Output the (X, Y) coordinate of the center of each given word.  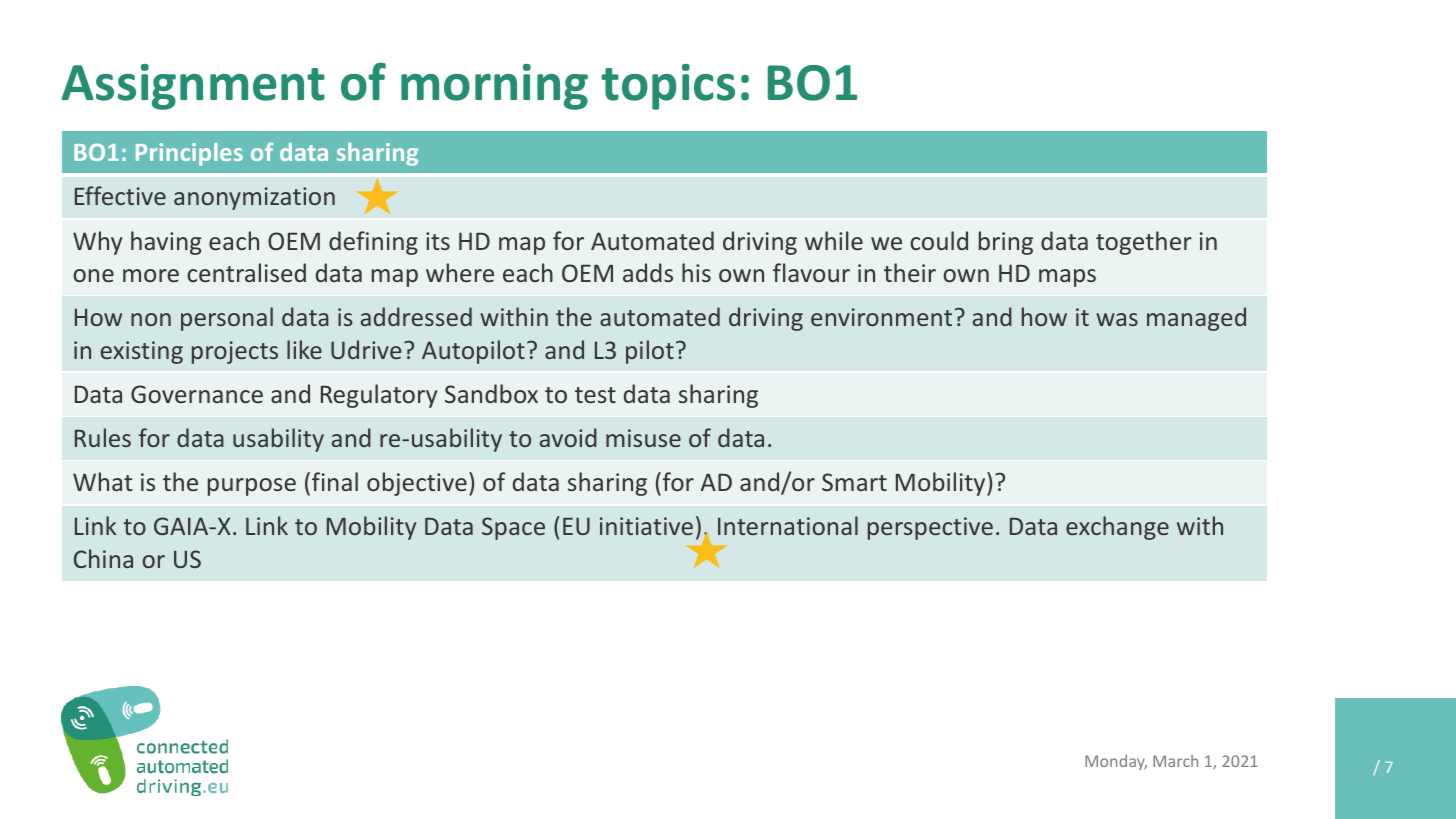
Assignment (193, 87)
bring (1006, 243)
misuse (643, 438)
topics (668, 87)
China (103, 558)
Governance (197, 394)
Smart (854, 482)
